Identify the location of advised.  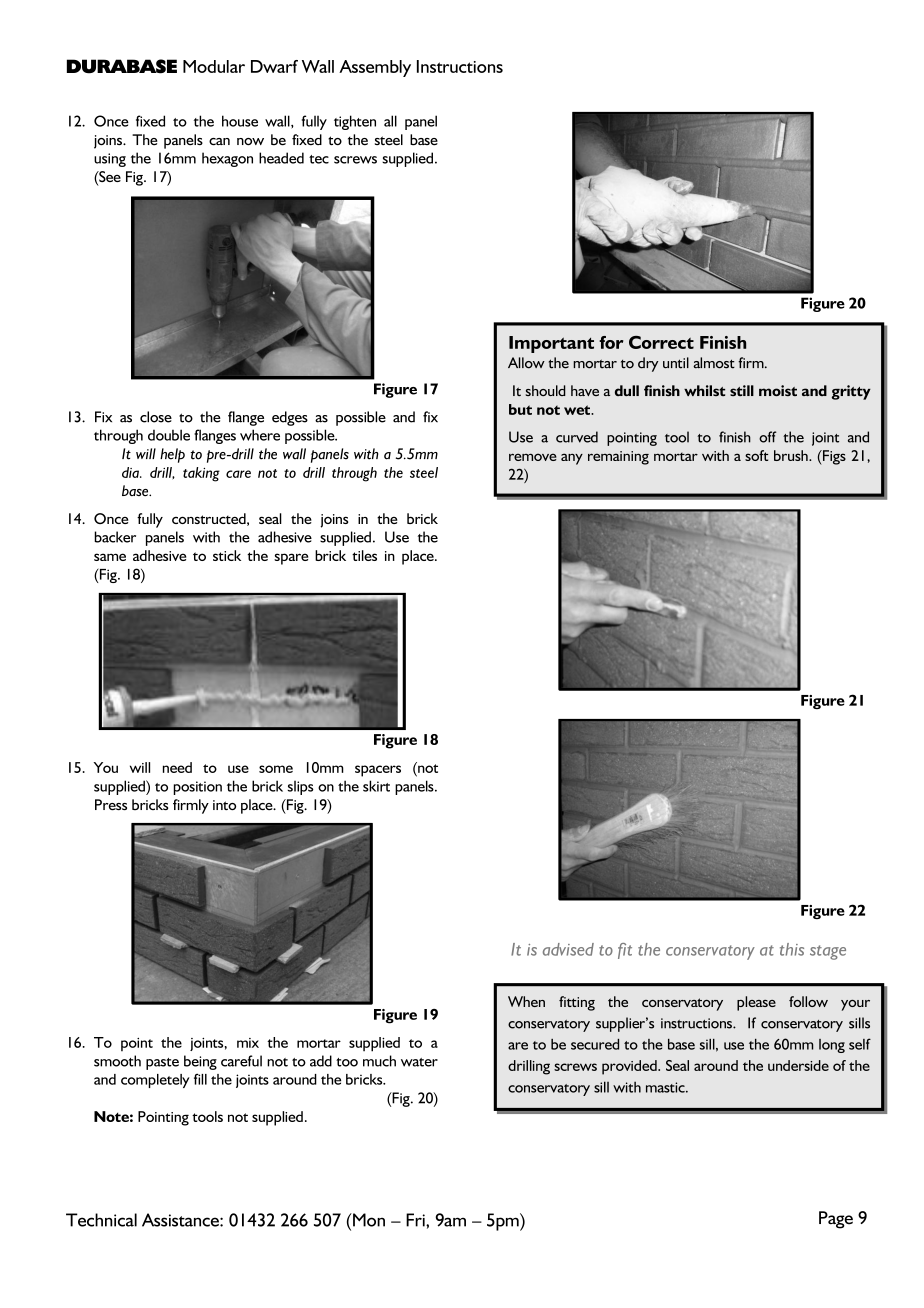
(568, 949).
